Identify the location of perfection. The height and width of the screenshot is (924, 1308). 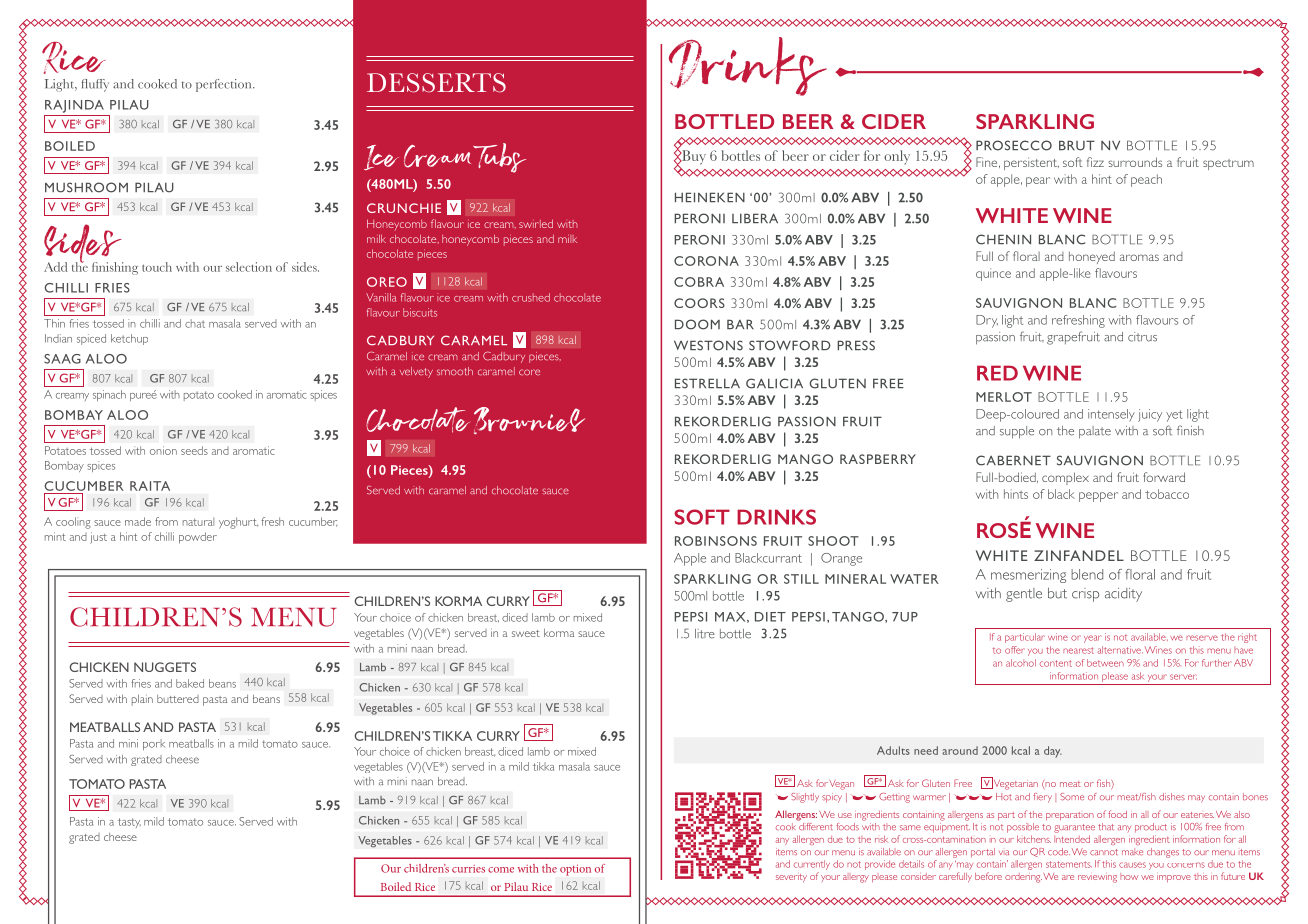
(225, 85).
